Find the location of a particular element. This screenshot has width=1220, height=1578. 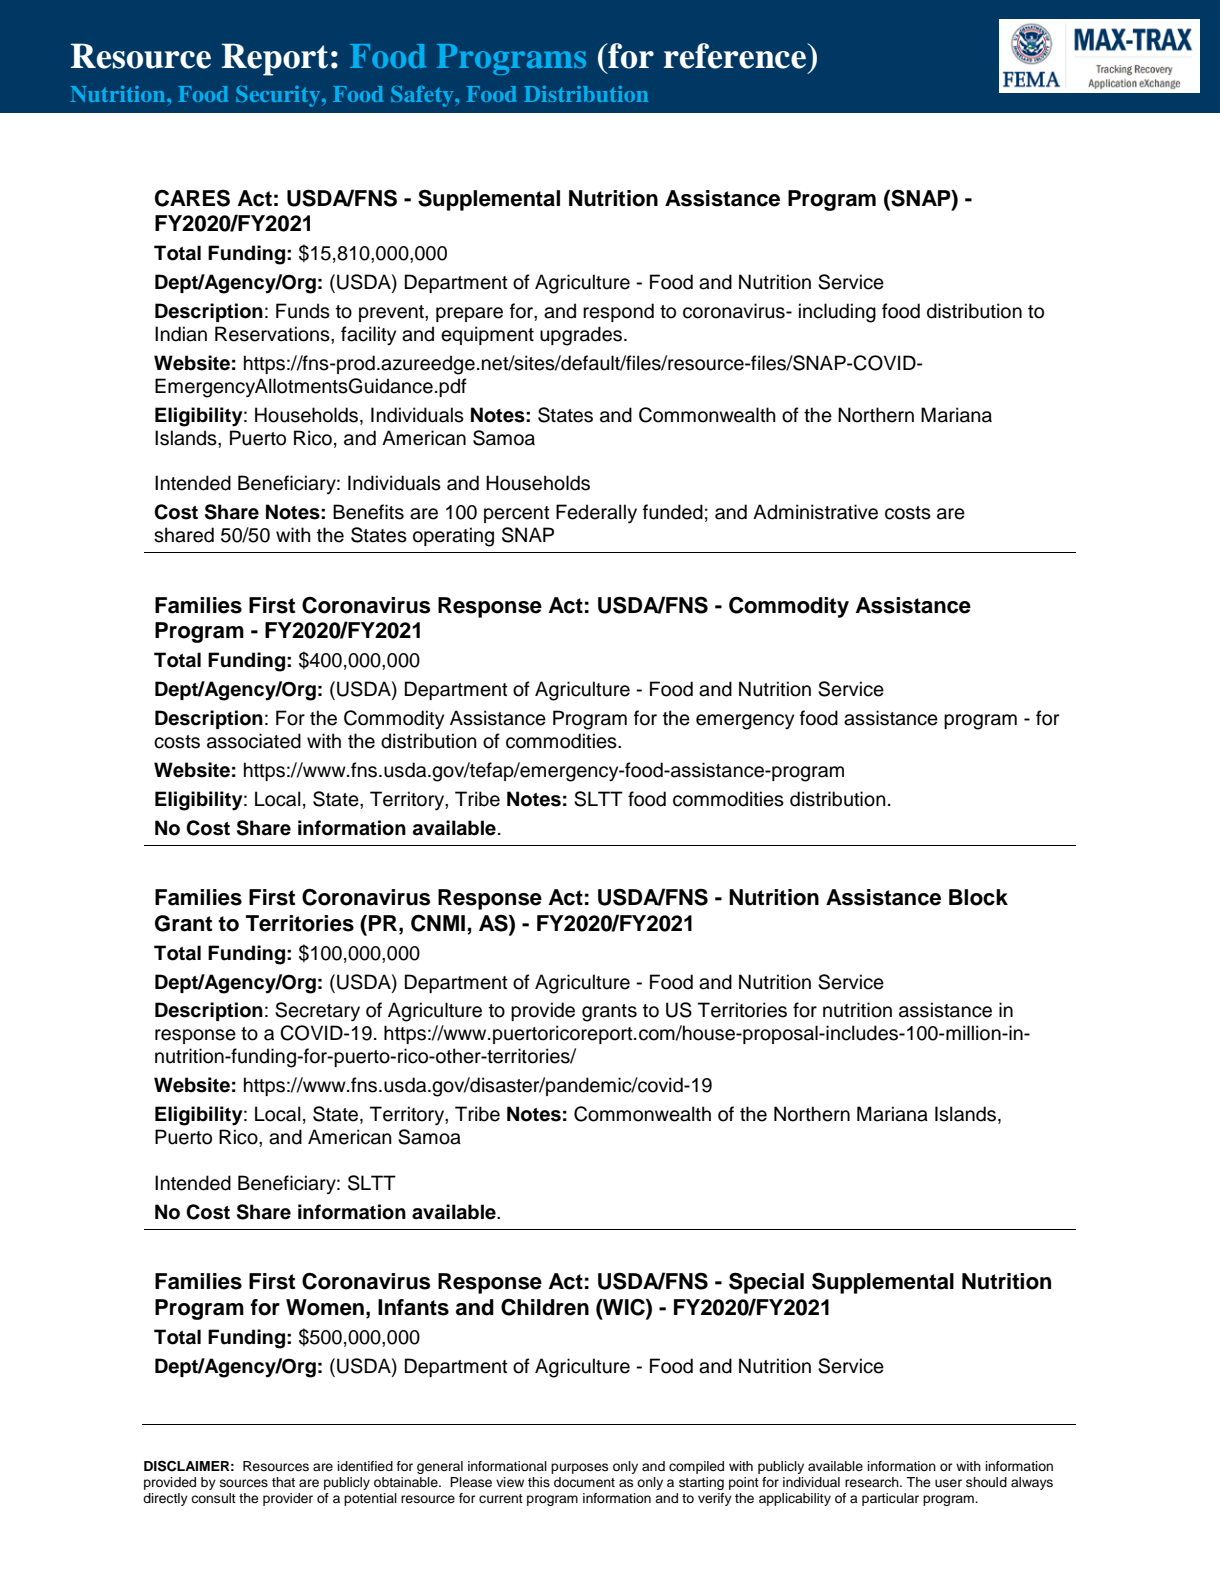

Children is located at coordinates (545, 1307).
